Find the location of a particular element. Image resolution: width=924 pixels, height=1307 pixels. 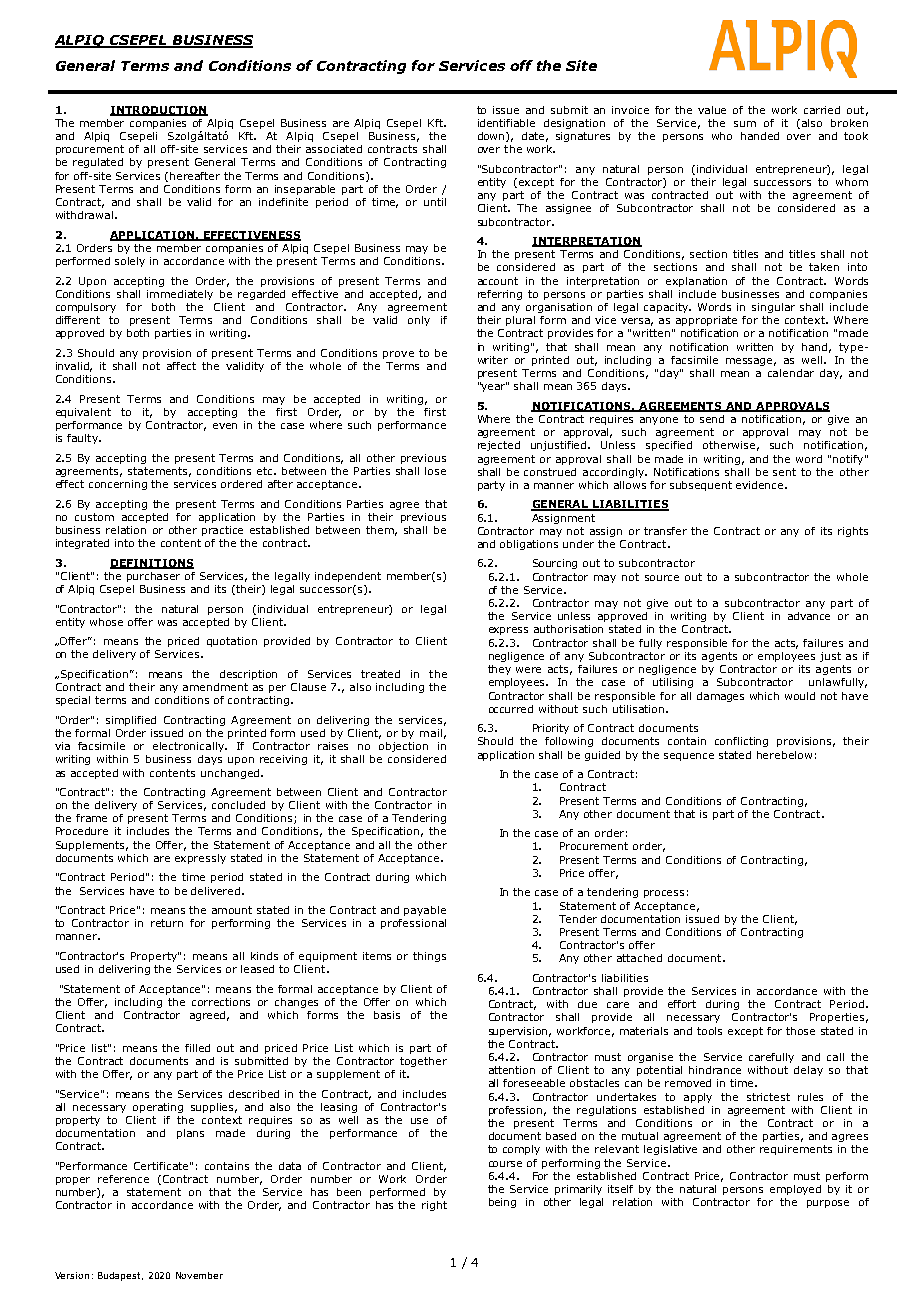

even is located at coordinates (225, 426).
